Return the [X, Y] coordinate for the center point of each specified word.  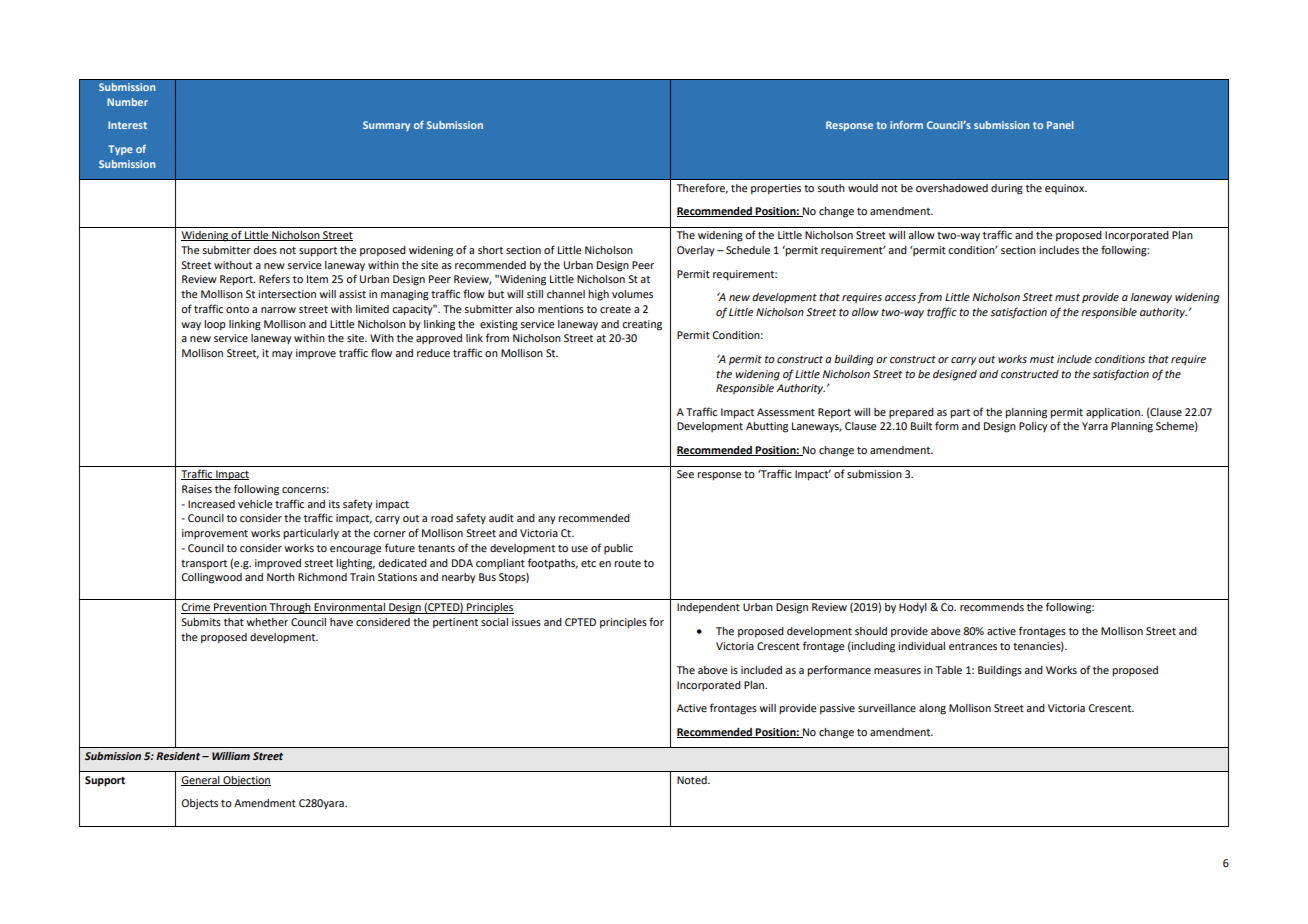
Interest [127, 125]
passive [837, 709]
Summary [386, 126]
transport [204, 565]
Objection [246, 781]
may [282, 355]
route [627, 563]
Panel [1060, 125]
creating [642, 325]
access [900, 298]
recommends [992, 607]
